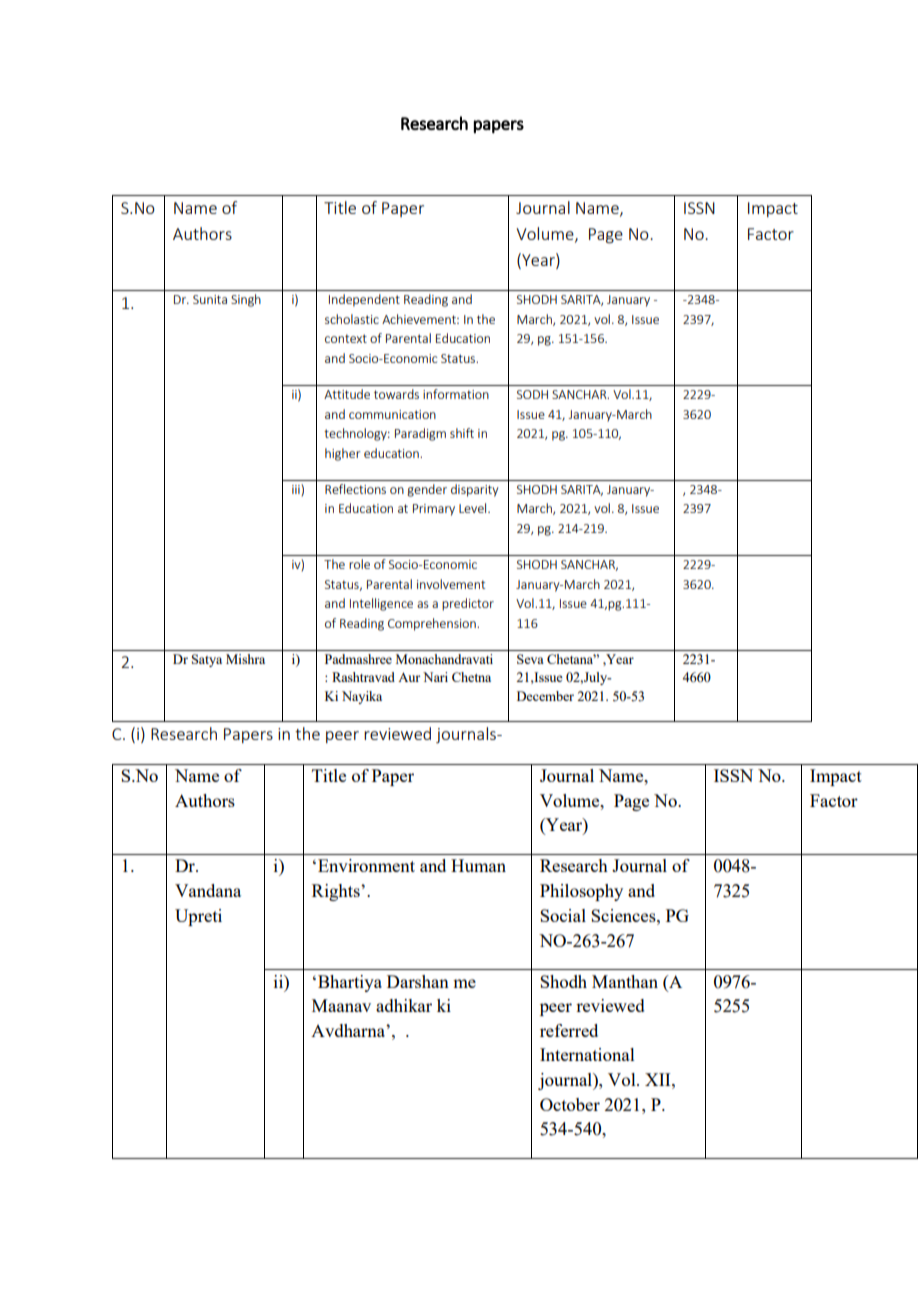  What do you see at coordinates (245, 659) in the screenshot?
I see `Mishra` at bounding box center [245, 659].
